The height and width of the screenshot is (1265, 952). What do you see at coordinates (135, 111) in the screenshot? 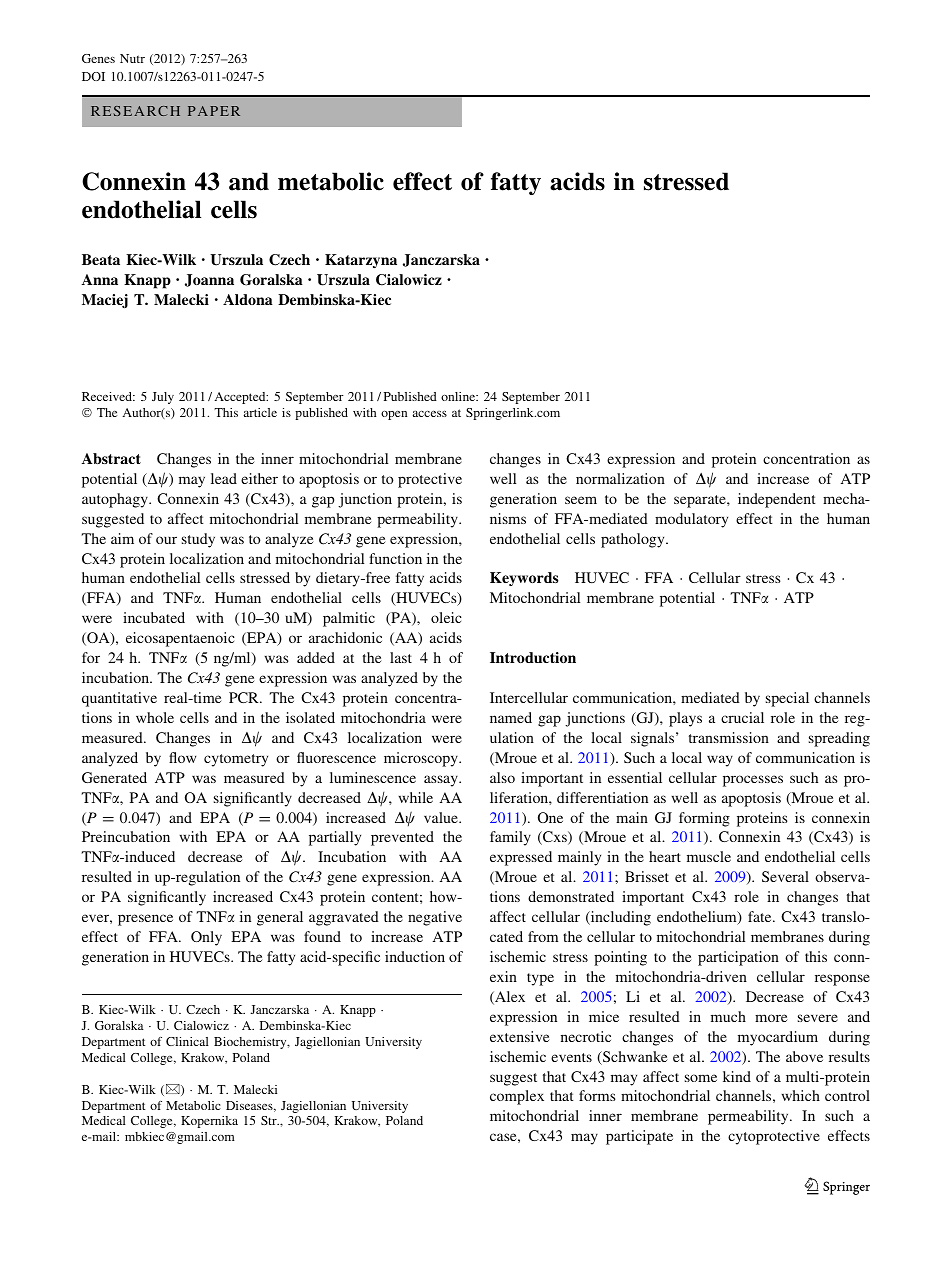
I see `RESEARCH` at bounding box center [135, 111].
